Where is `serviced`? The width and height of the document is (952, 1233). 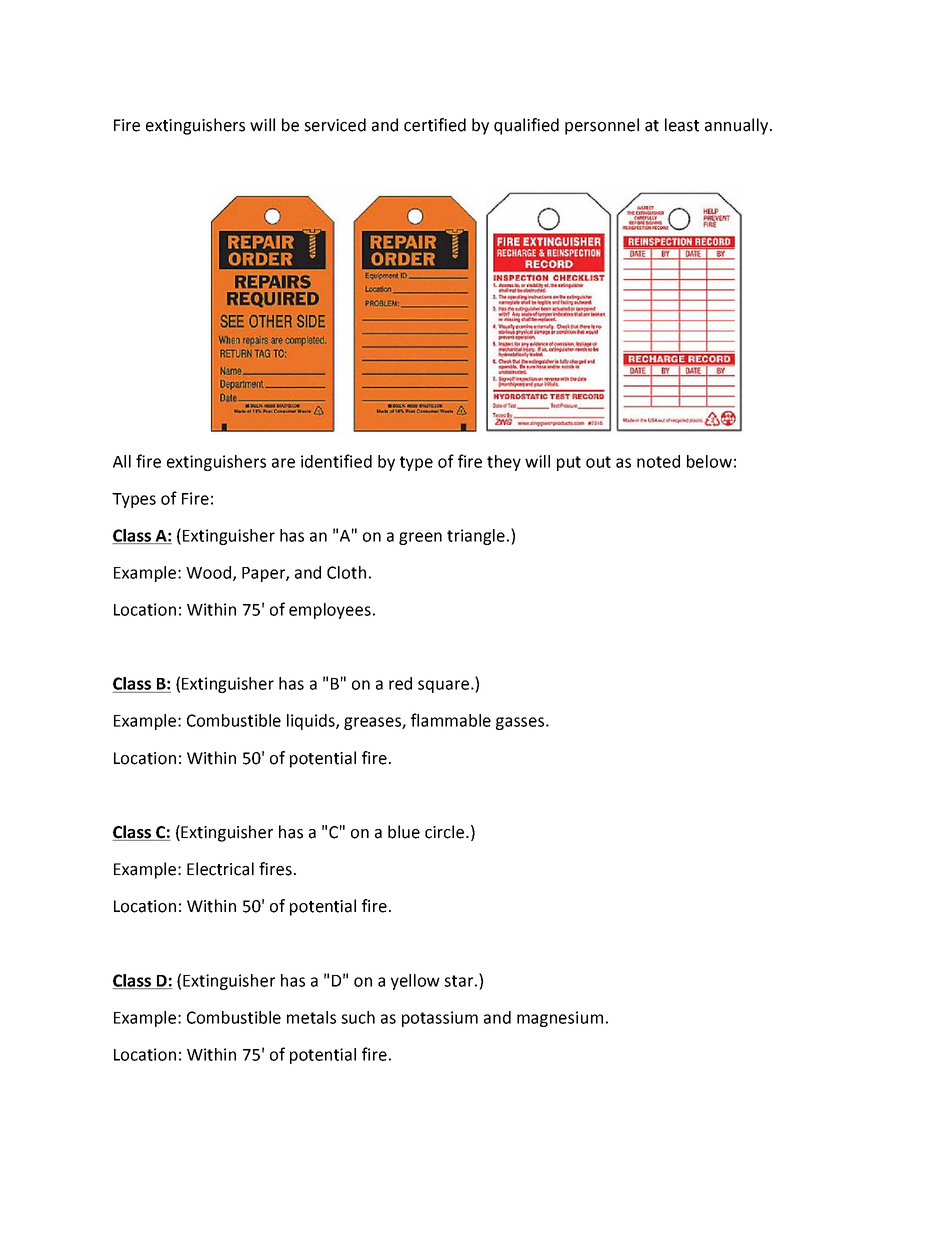
serviced is located at coordinates (335, 125).
